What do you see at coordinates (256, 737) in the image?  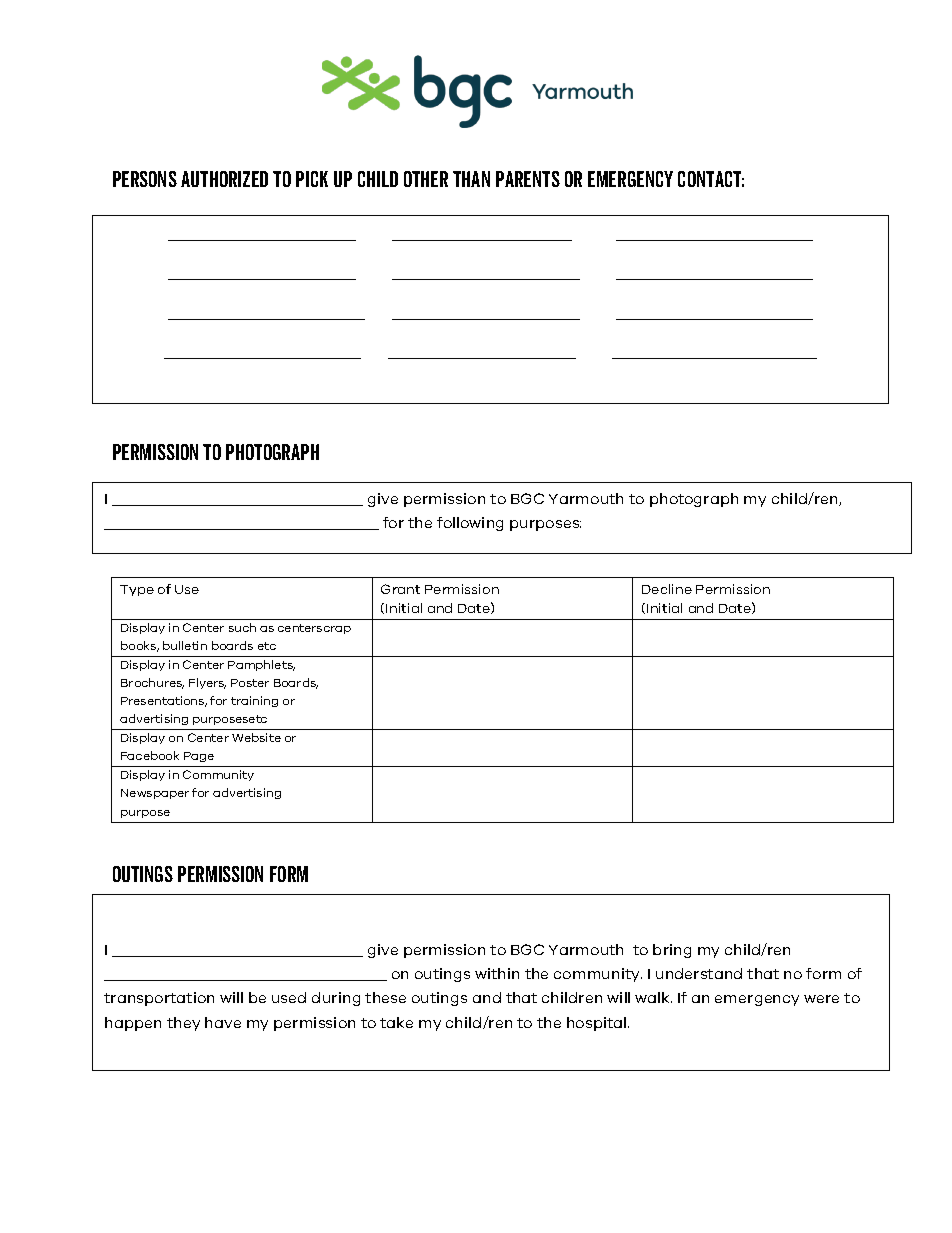 I see `Website` at bounding box center [256, 737].
